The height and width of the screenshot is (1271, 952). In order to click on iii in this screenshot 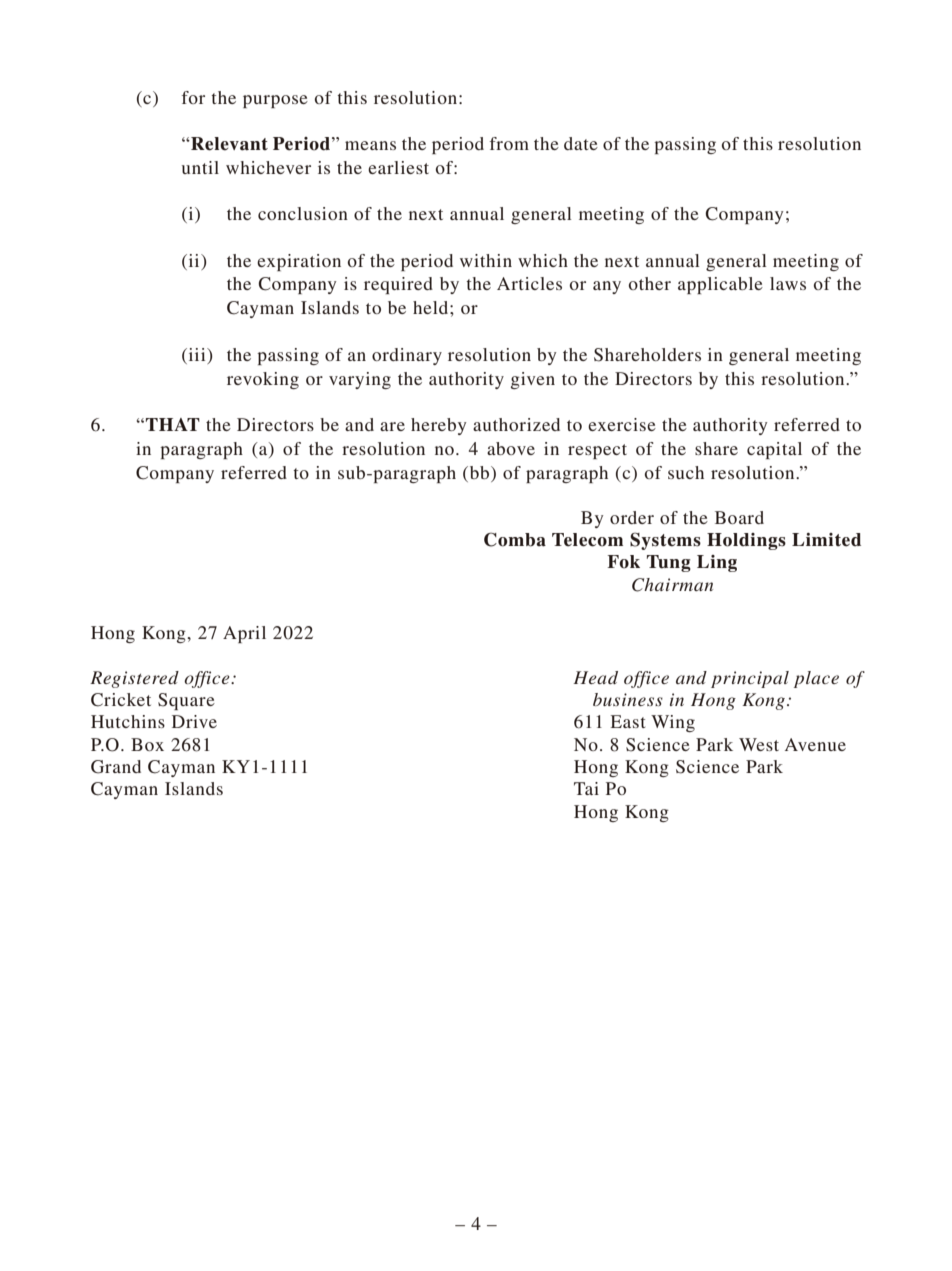, I will do `click(197, 354)`.
